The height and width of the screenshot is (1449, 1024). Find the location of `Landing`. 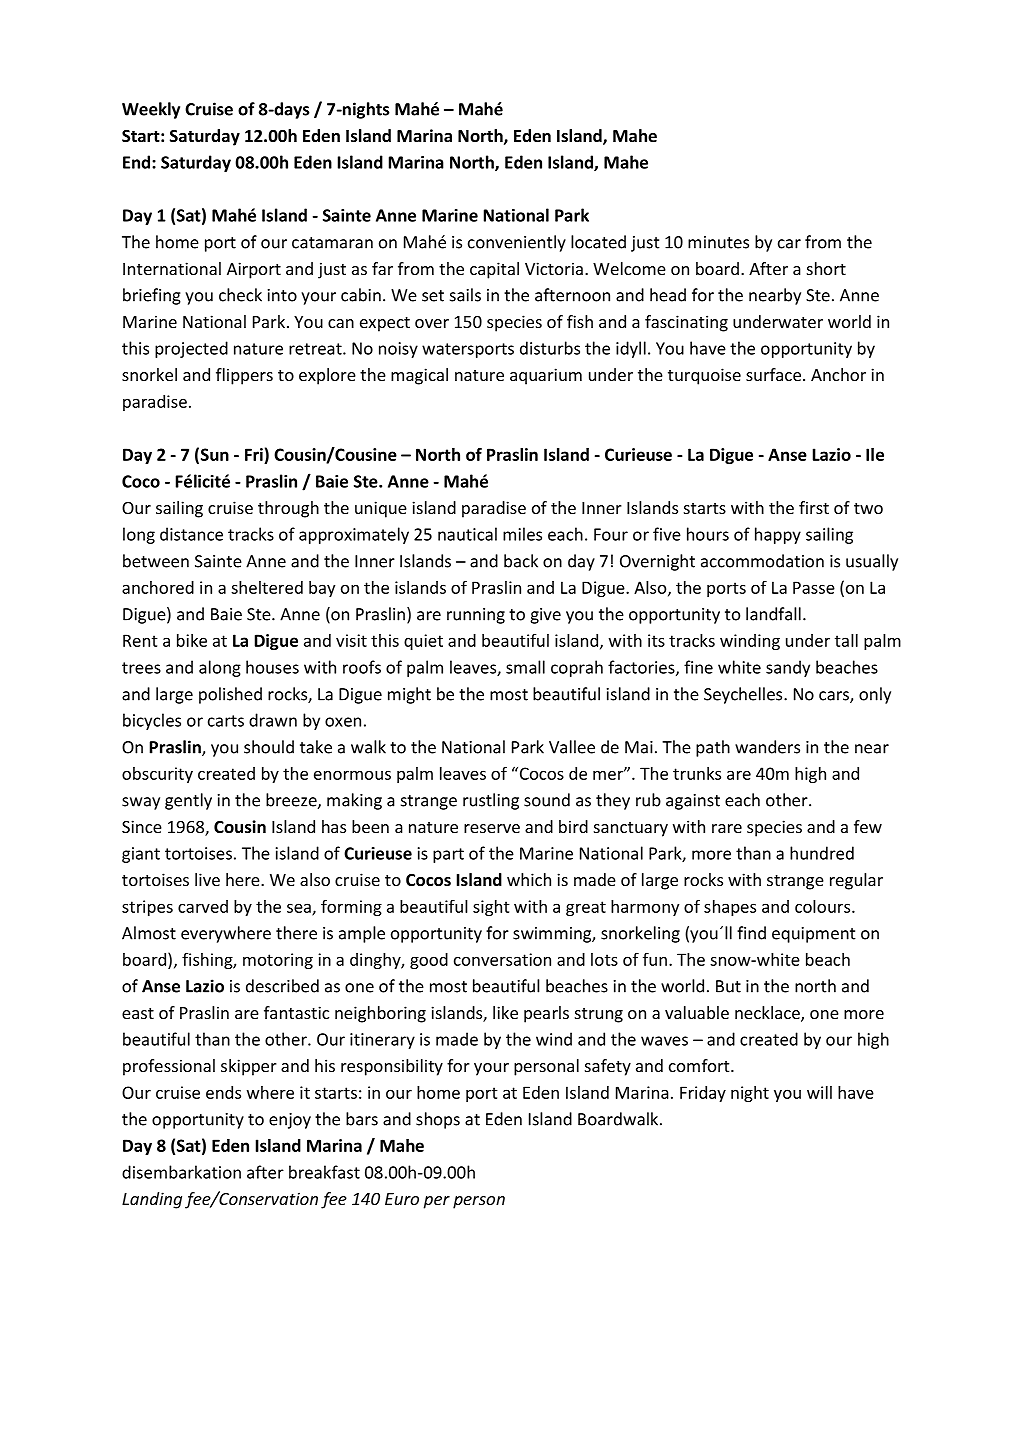

Landing is located at coordinates (152, 1200).
